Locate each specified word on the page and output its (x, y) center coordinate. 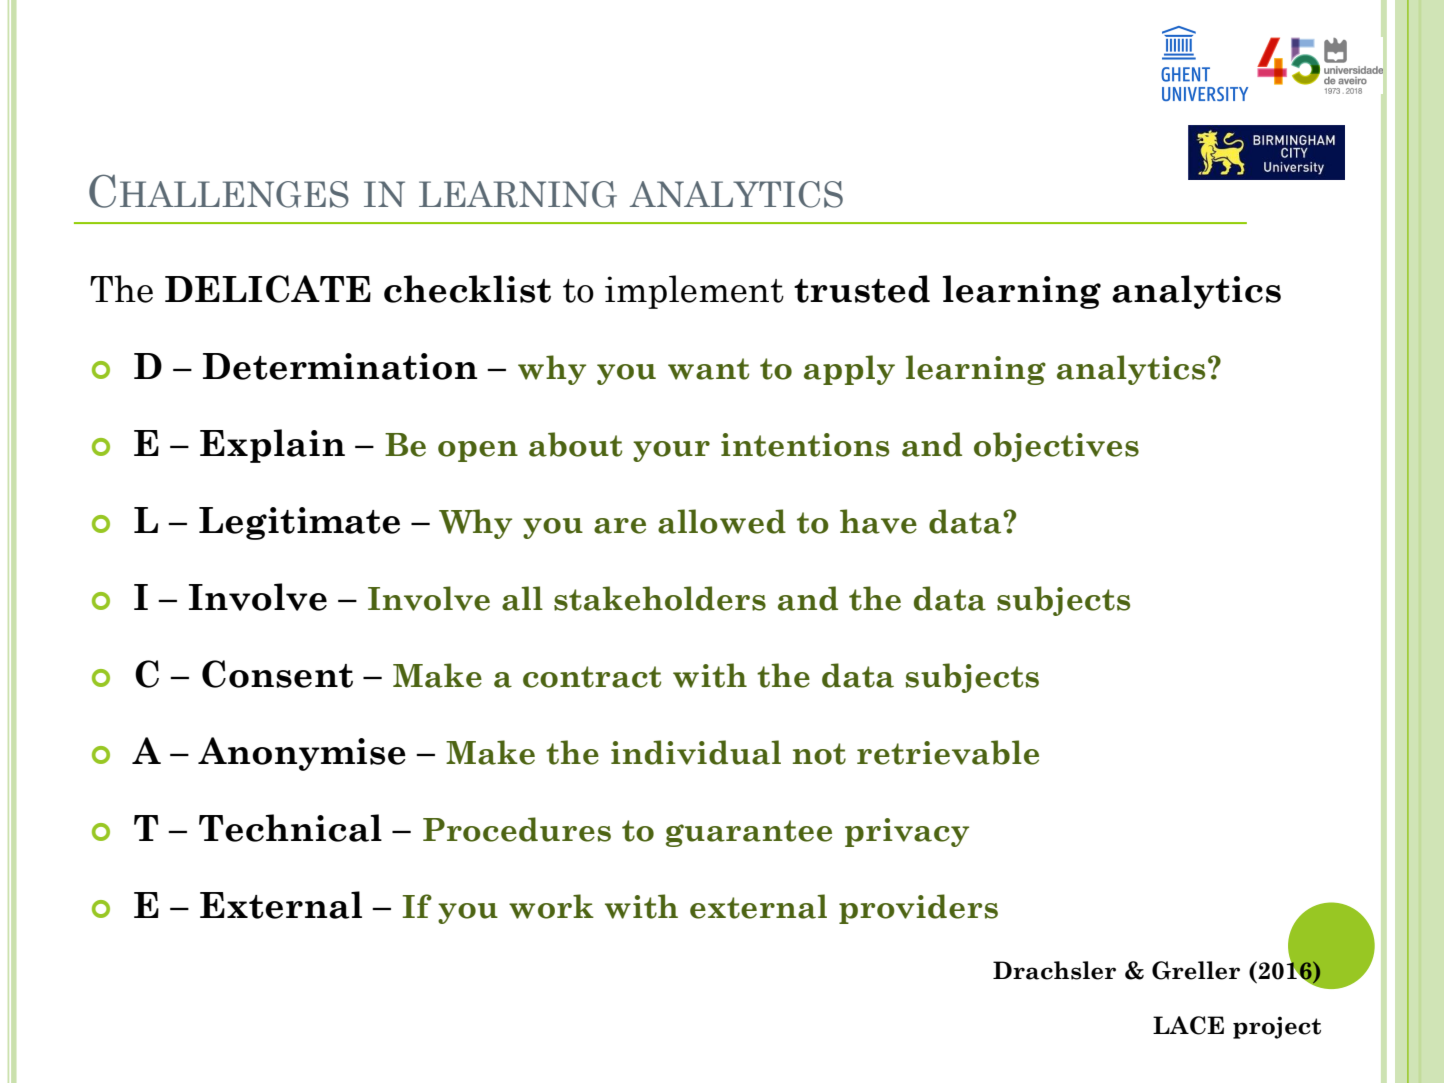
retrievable (948, 752)
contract (592, 677)
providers (918, 909)
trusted (862, 289)
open (478, 451)
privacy (907, 832)
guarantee (749, 833)
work (551, 906)
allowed (722, 521)
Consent (277, 674)
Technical (290, 828)
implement (694, 292)
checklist (467, 289)
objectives (1056, 447)
